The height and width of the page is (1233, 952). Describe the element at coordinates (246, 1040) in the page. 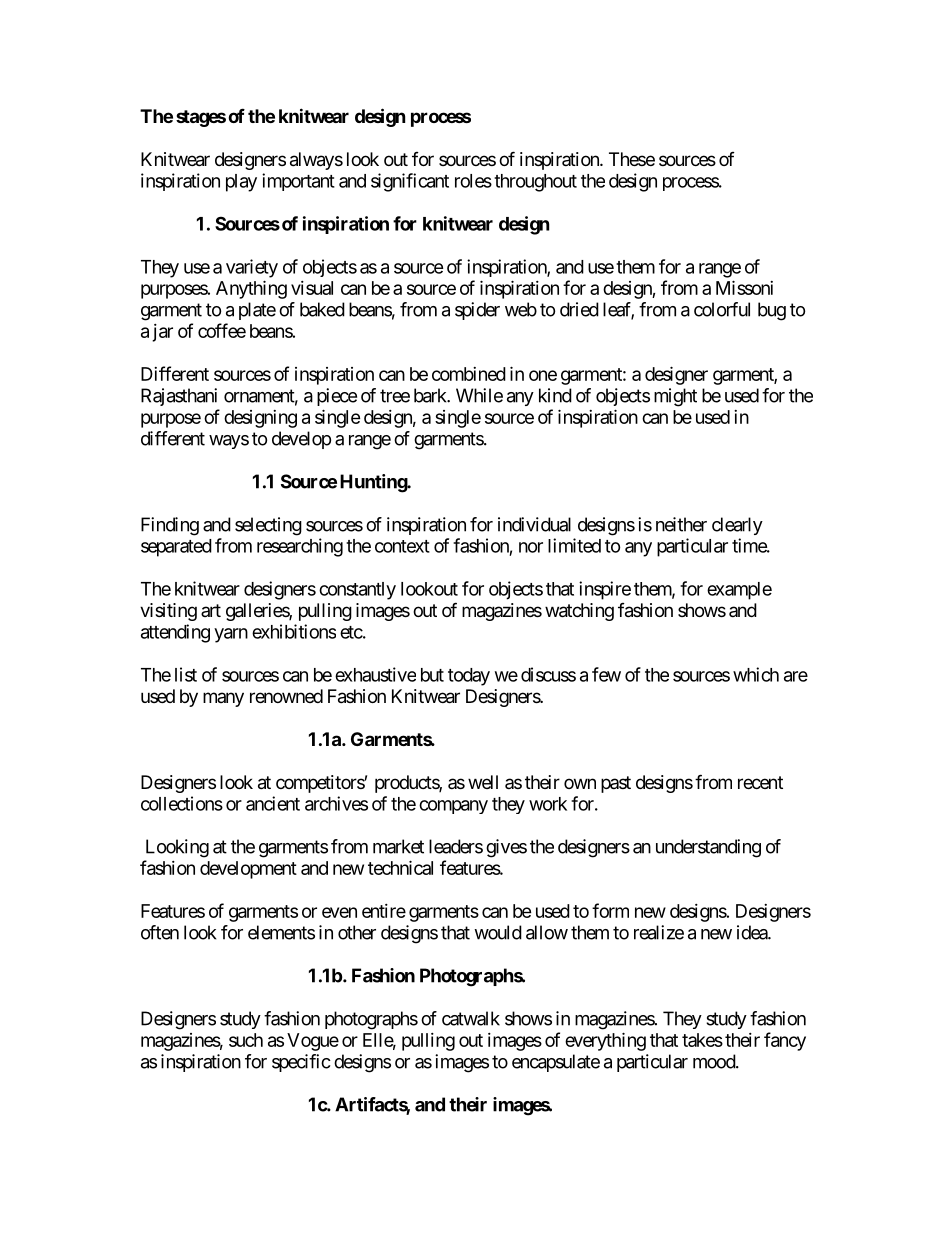

I see `such` at that location.
